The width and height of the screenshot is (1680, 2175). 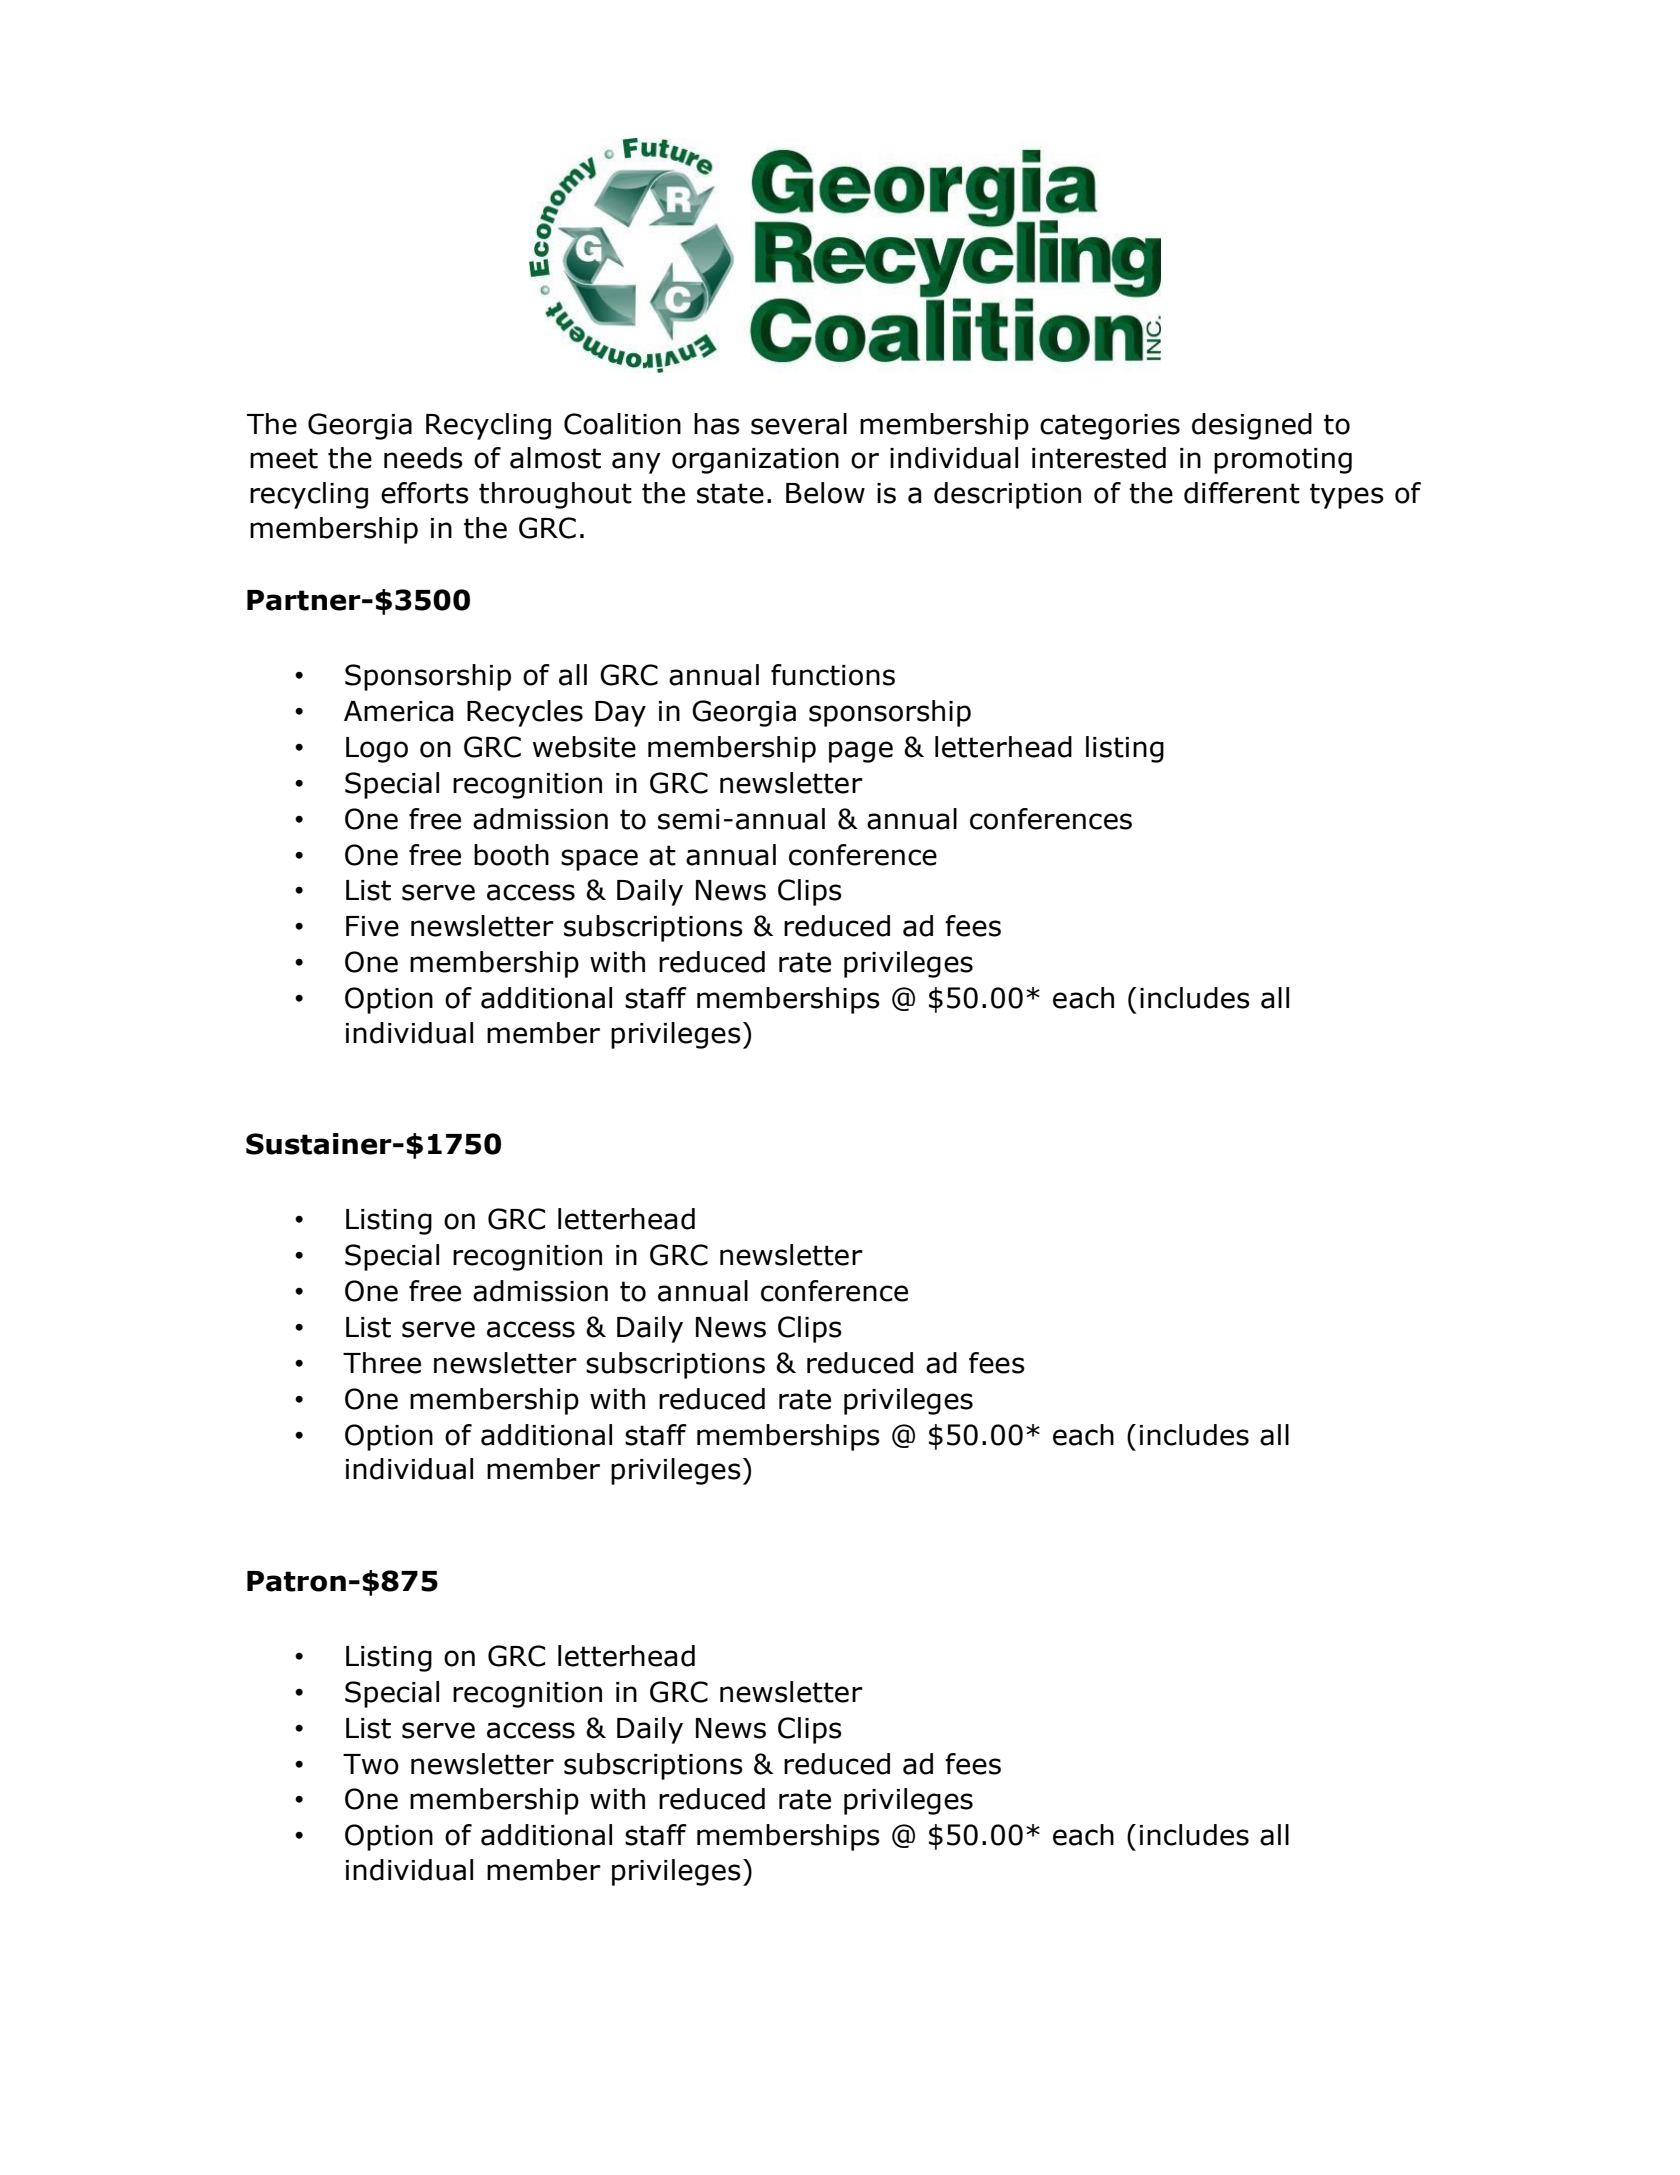 What do you see at coordinates (825, 493) in the screenshot?
I see `Below` at bounding box center [825, 493].
